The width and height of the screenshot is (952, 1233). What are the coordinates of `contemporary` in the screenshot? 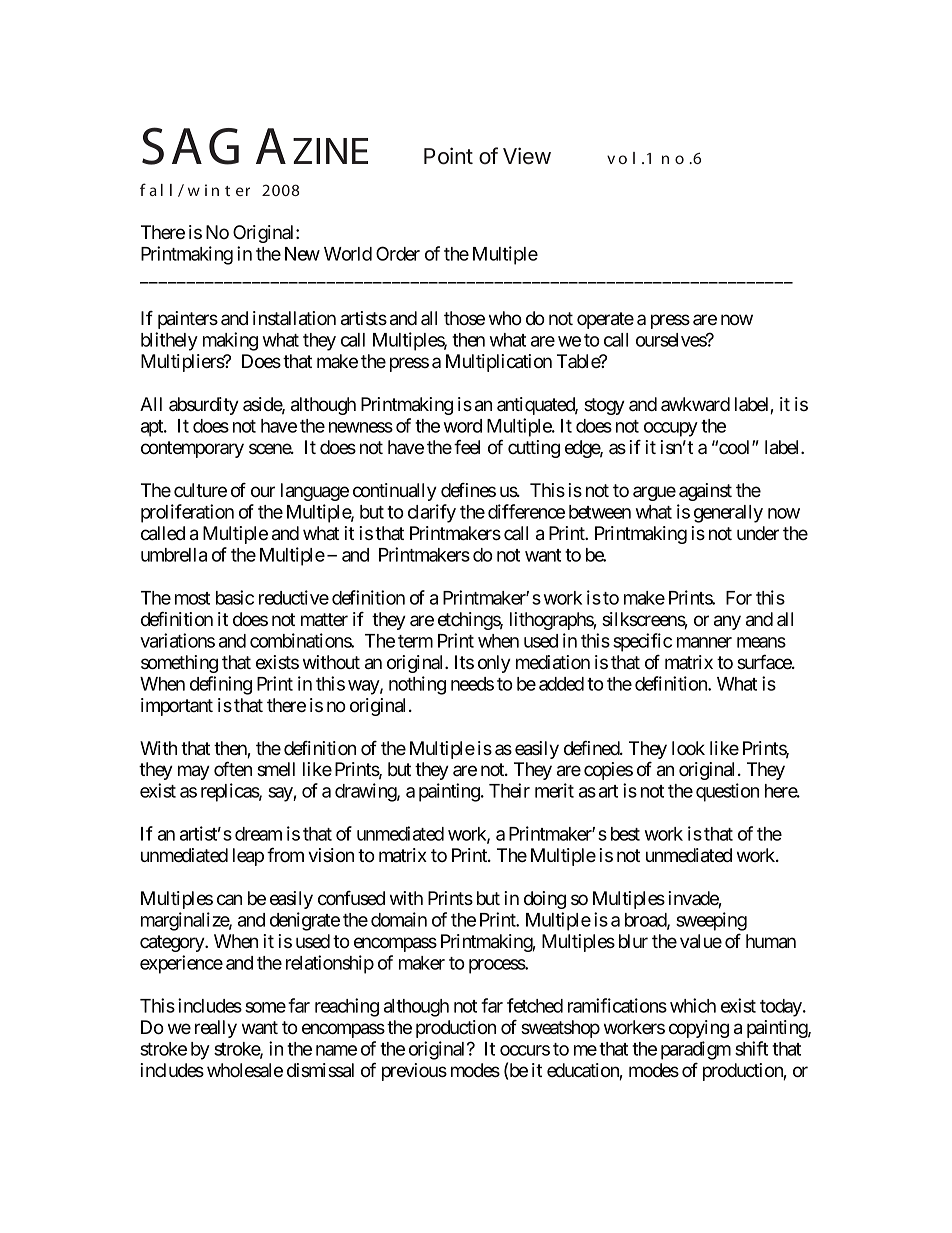 It's located at (192, 449).
